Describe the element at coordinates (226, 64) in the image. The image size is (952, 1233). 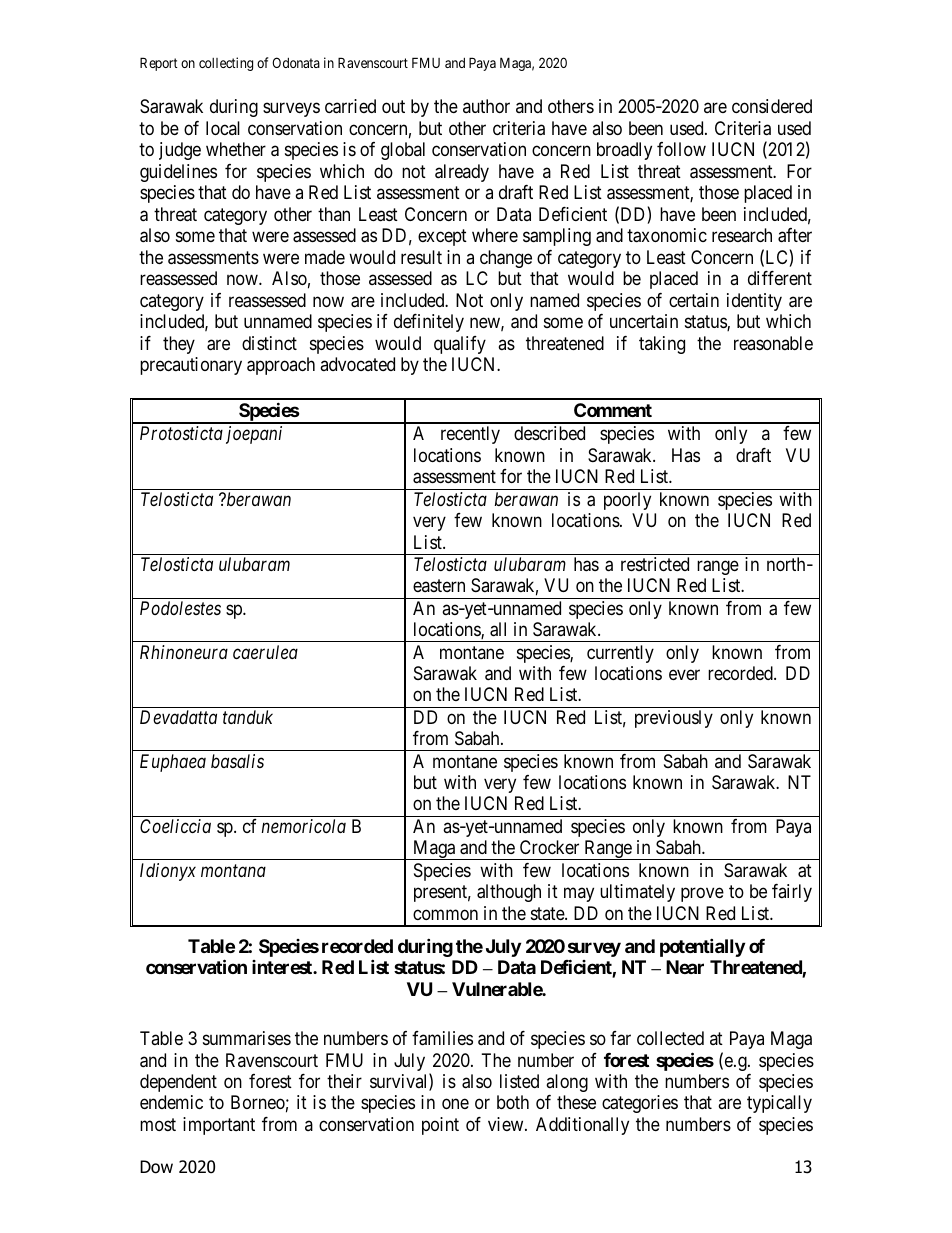
I see `collecting` at that location.
